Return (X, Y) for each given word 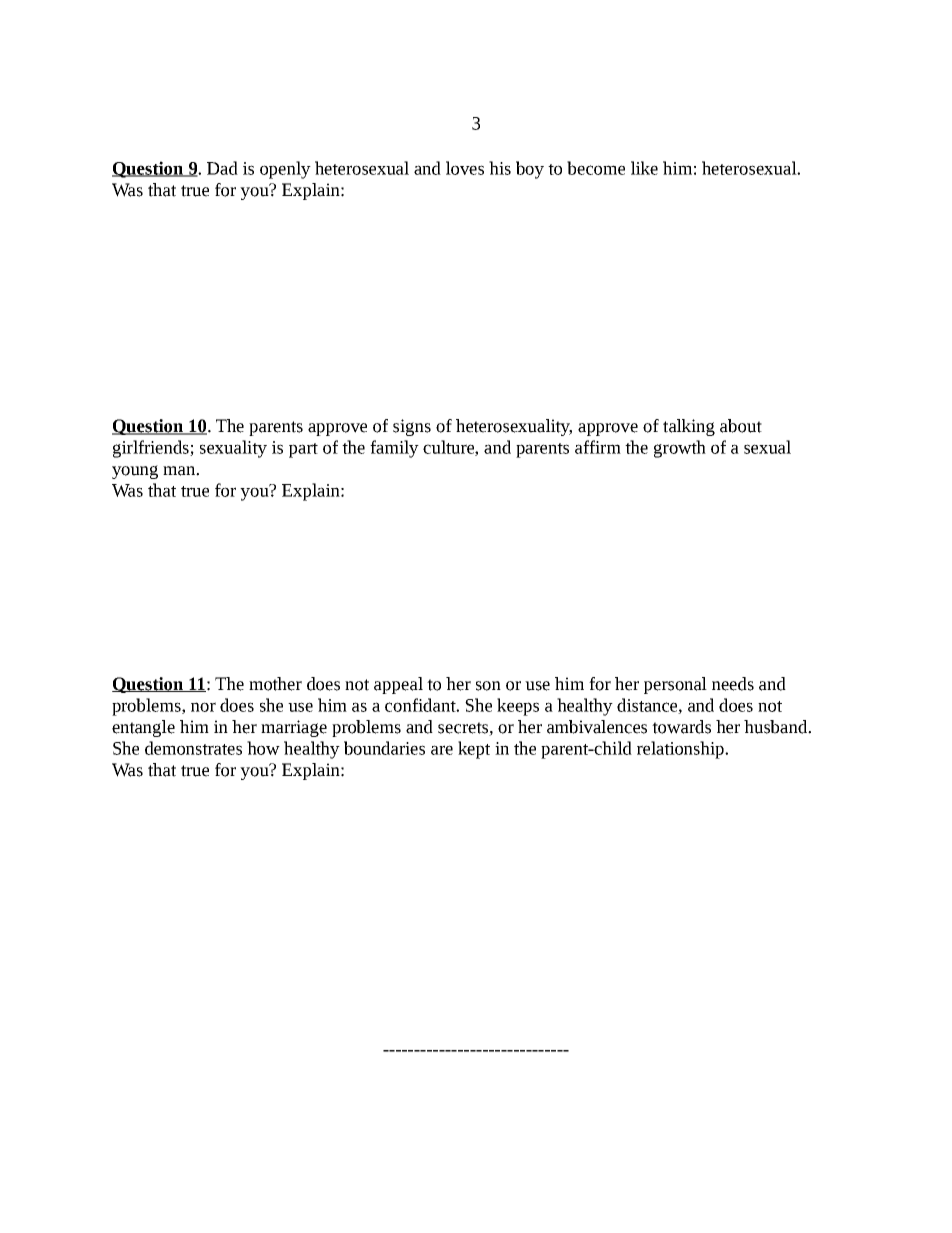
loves (465, 168)
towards (681, 727)
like (644, 168)
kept (474, 750)
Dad (222, 168)
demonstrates (193, 748)
